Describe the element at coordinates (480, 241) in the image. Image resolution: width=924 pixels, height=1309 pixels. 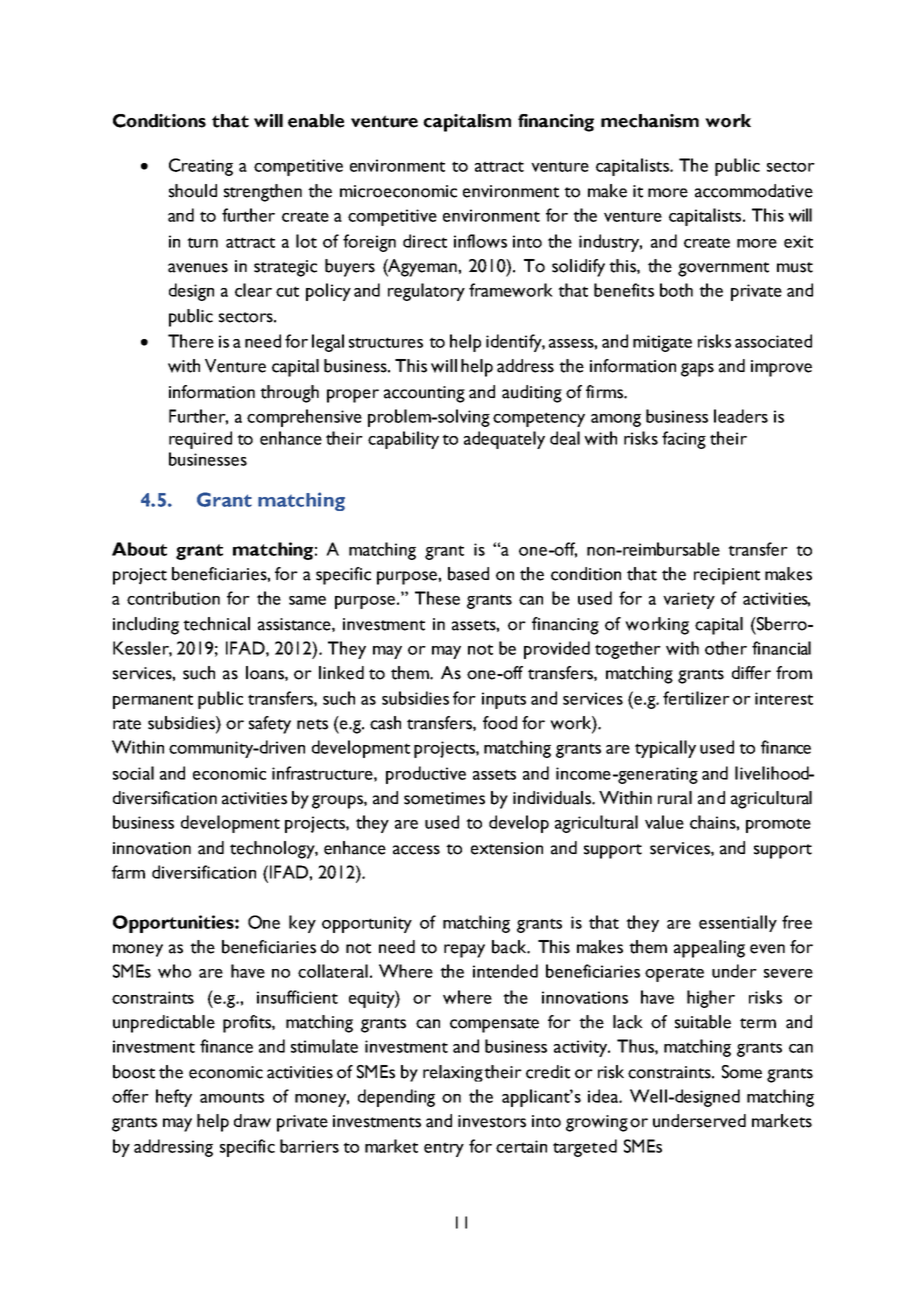
I see `inflows` at that location.
